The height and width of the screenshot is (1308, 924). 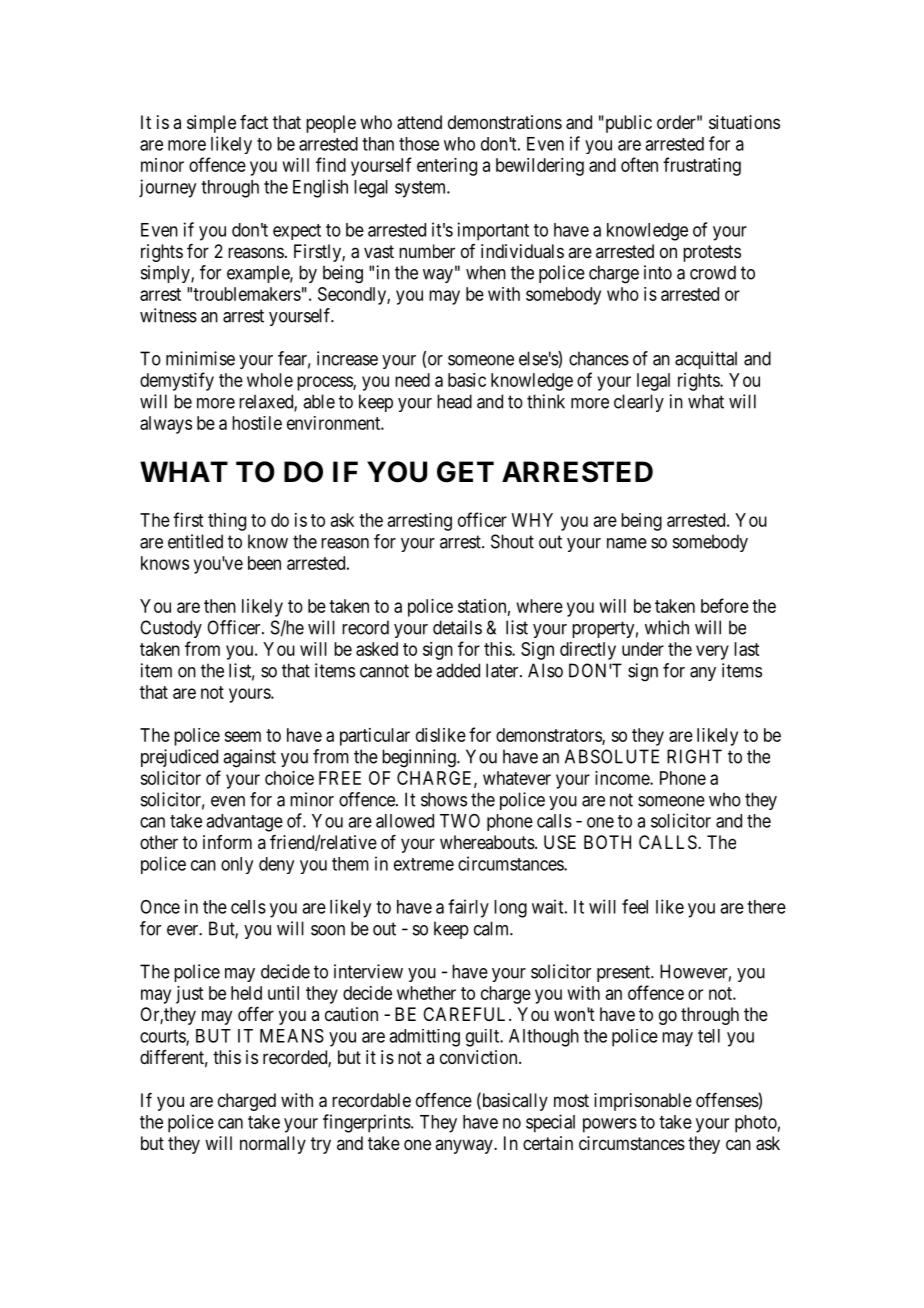 What do you see at coordinates (244, 823) in the screenshot?
I see `advantage` at bounding box center [244, 823].
